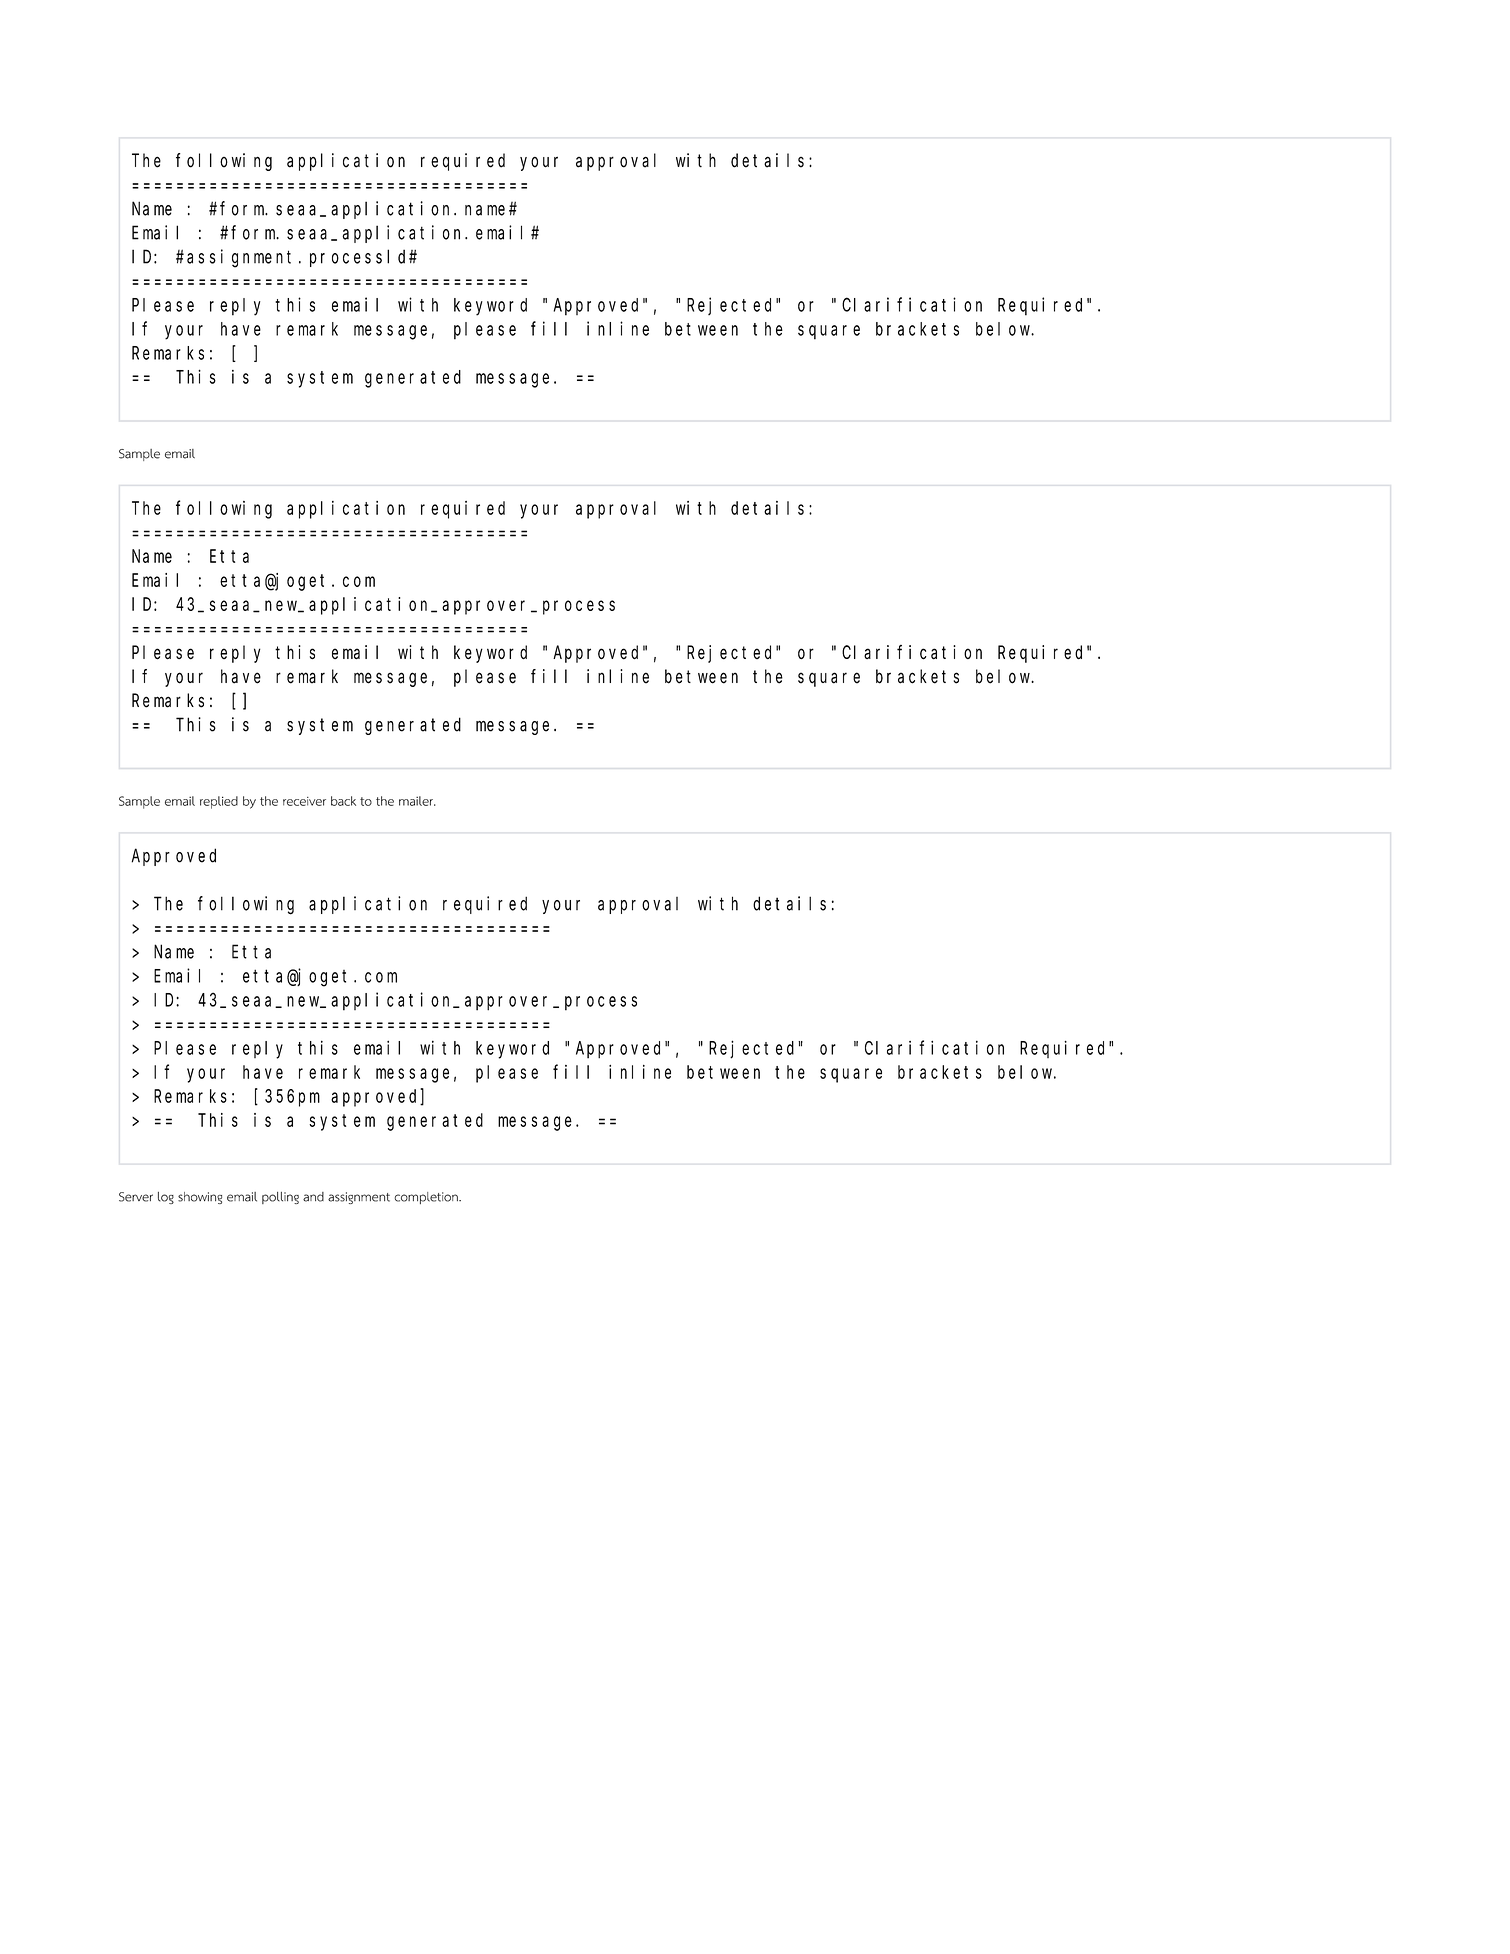 This screenshot has width=1510, height=1954. What do you see at coordinates (304, 801) in the screenshot?
I see `receiver` at bounding box center [304, 801].
